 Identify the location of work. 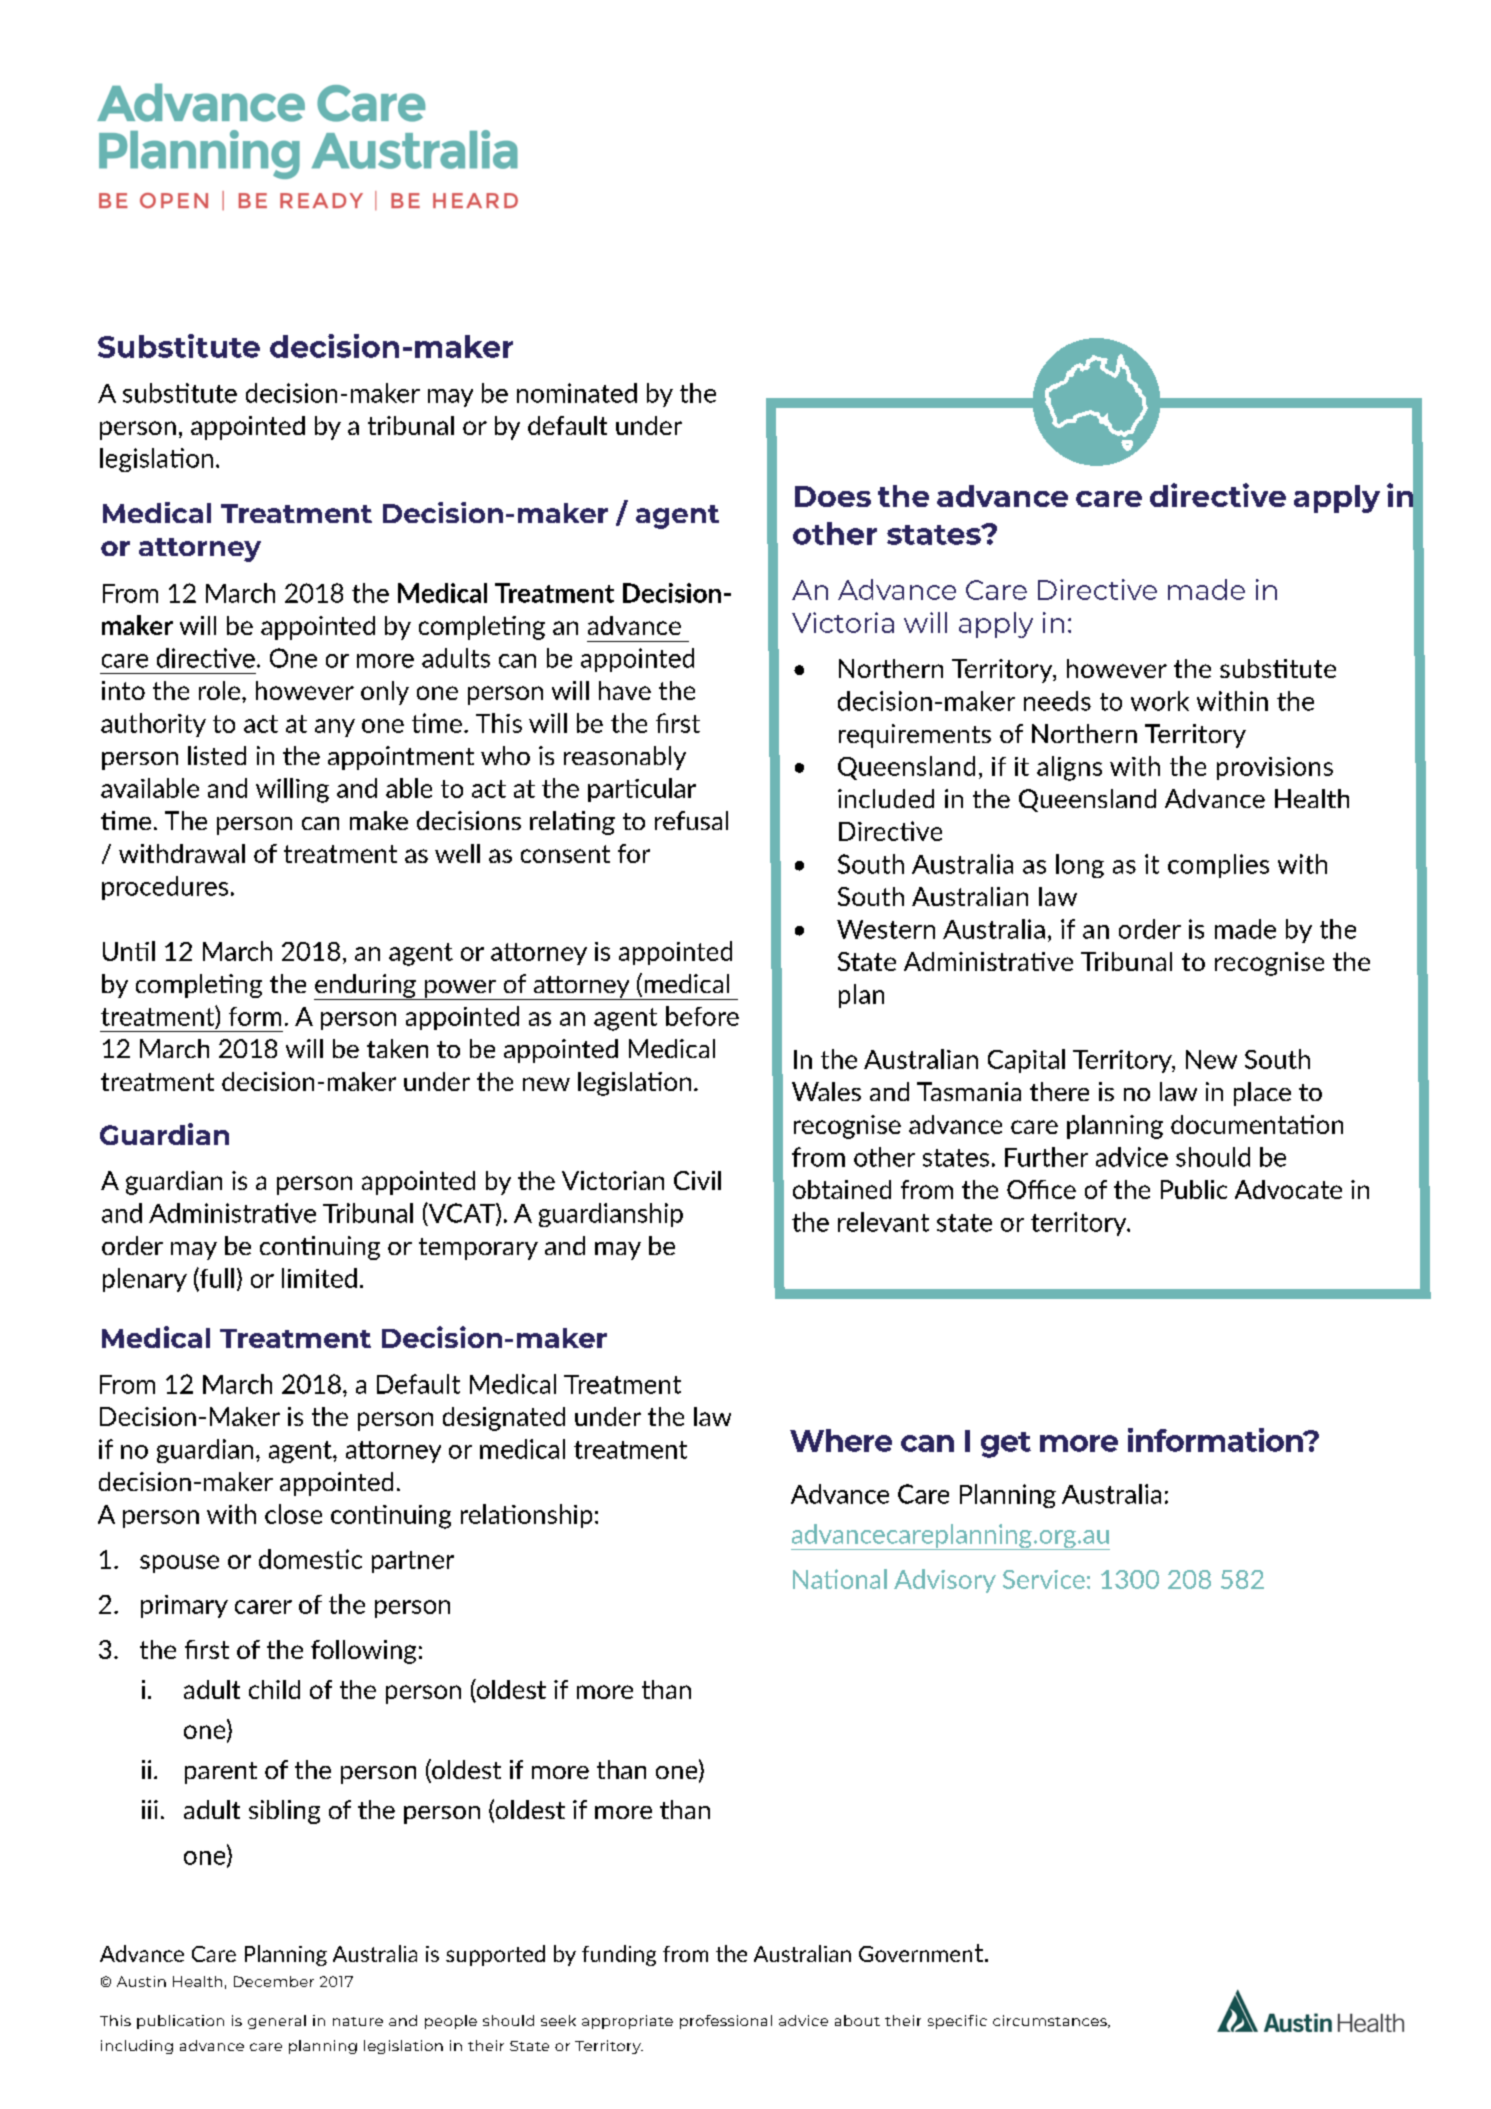
(1160, 701).
